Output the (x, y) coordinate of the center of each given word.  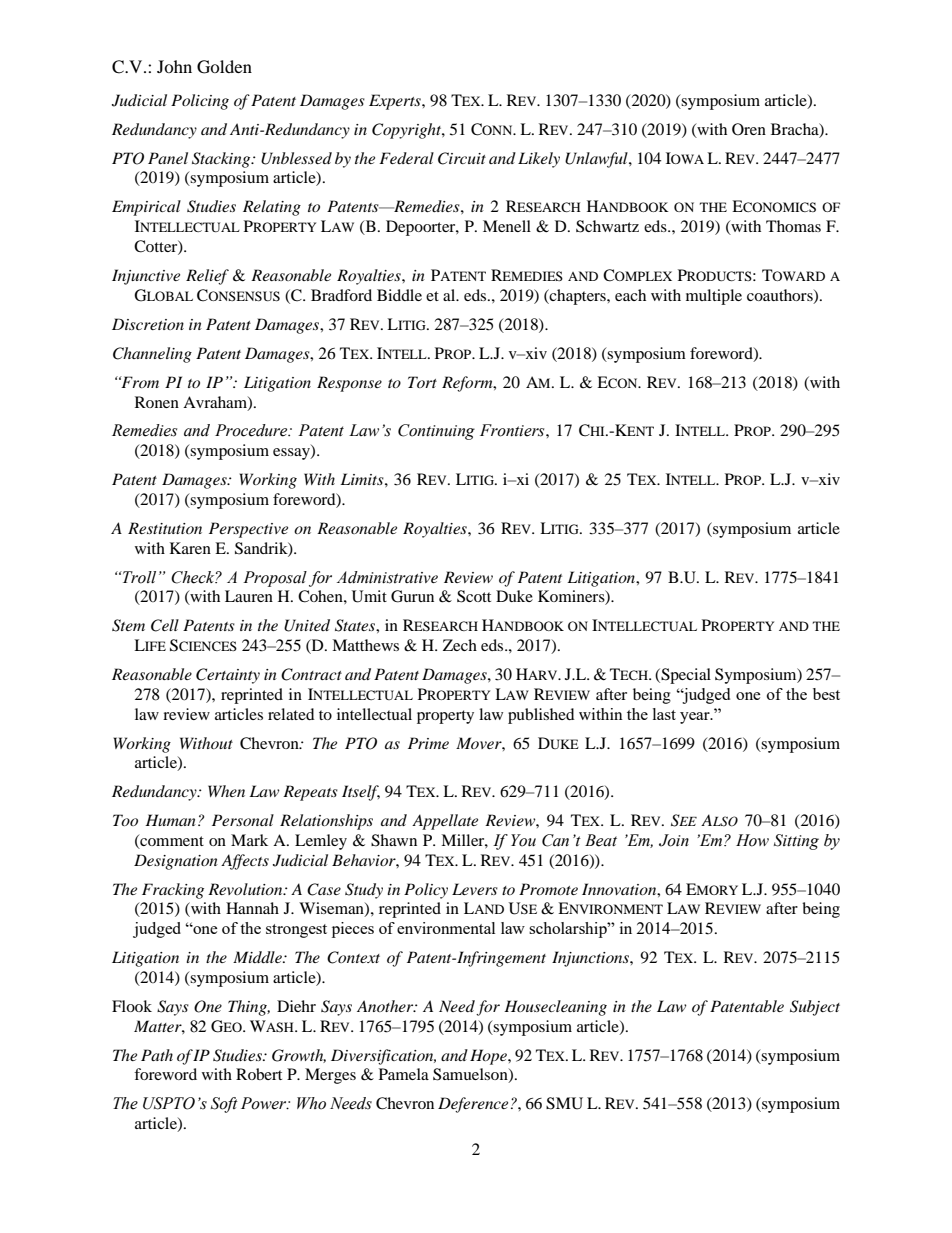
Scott (474, 596)
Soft (224, 1105)
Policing (200, 102)
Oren (749, 129)
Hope (489, 1057)
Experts (396, 102)
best (826, 694)
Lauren (249, 596)
